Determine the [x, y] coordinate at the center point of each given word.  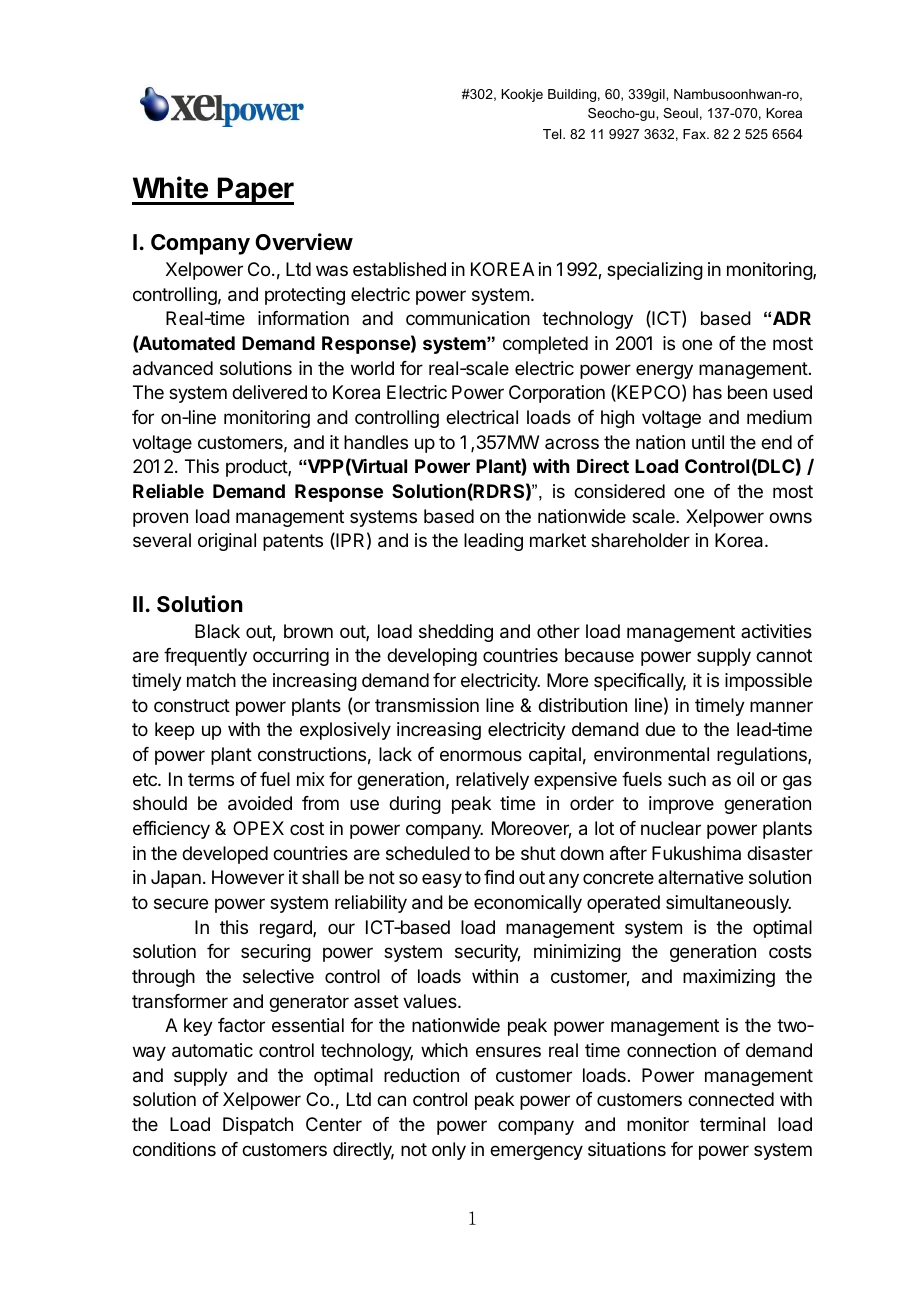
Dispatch [258, 1126]
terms [211, 779]
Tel [553, 134]
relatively [492, 781]
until [708, 442]
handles [376, 442]
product [257, 468]
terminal [732, 1124]
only [449, 1151]
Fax [695, 134]
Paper [255, 191]
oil [745, 779]
